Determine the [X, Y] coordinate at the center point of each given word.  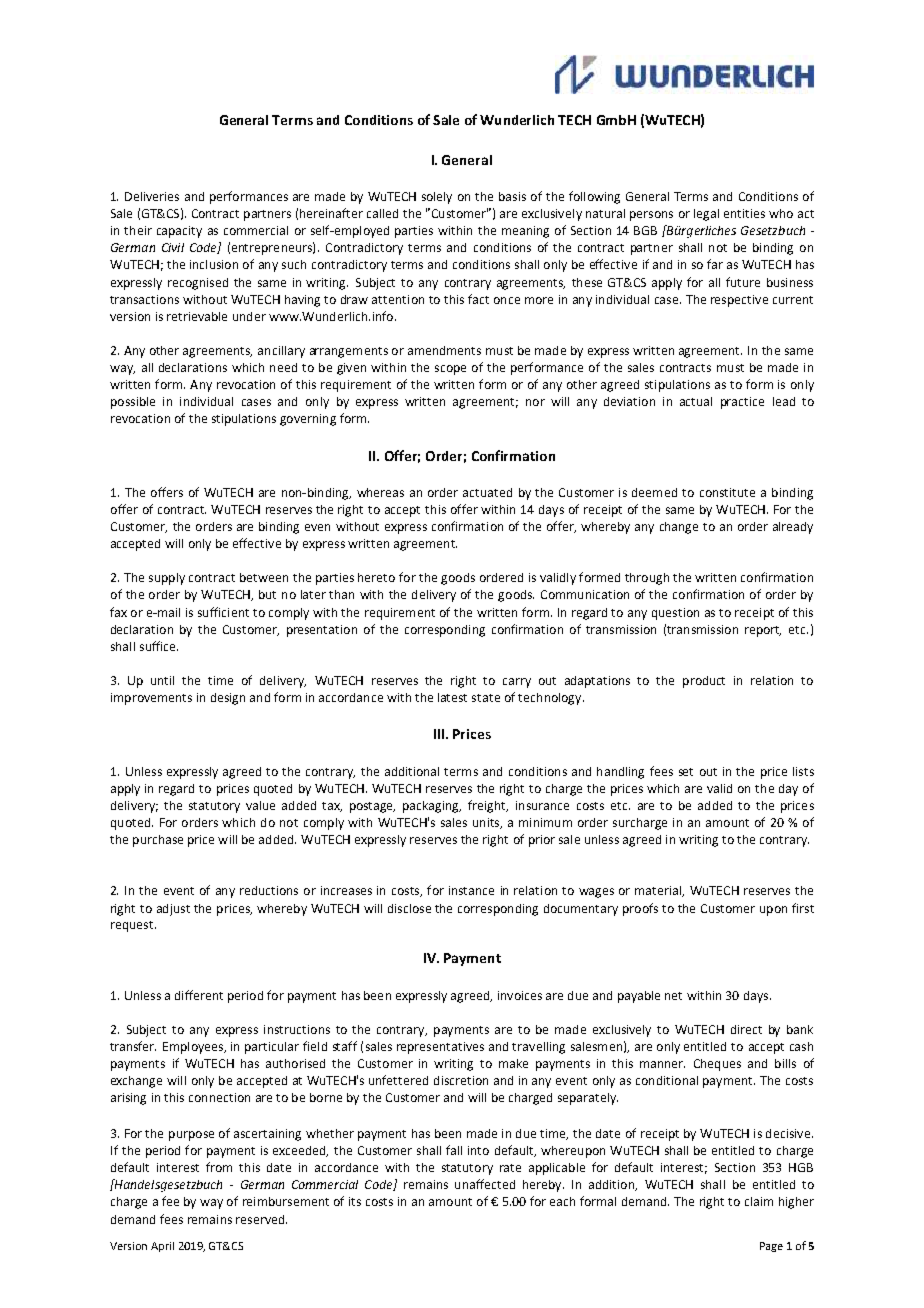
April [162, 1247]
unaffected [485, 1184]
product [704, 682]
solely [437, 198]
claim [759, 1201]
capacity [179, 232]
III [440, 734]
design [228, 699]
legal [706, 215]
